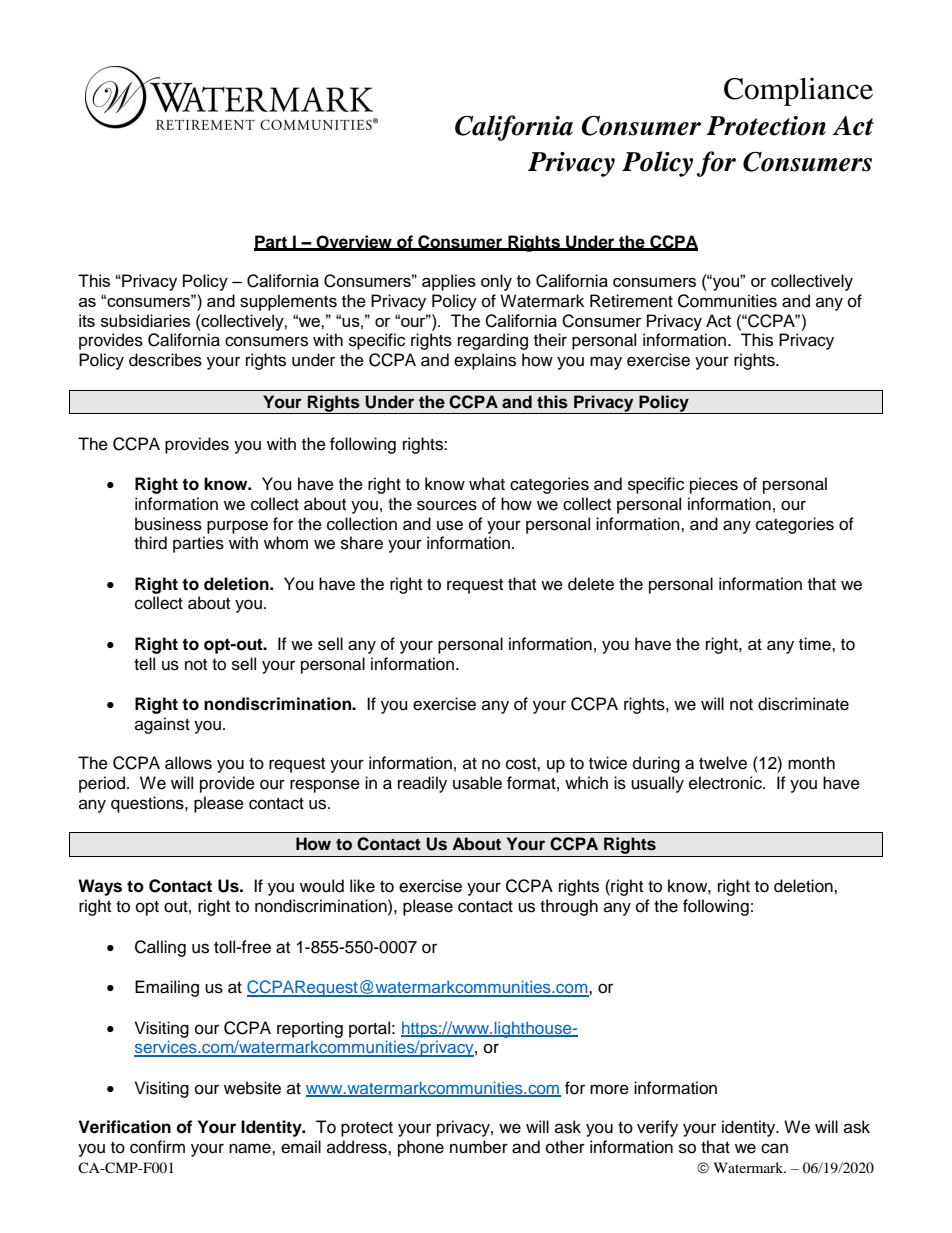  What do you see at coordinates (157, 1147) in the screenshot?
I see `confirm` at bounding box center [157, 1147].
